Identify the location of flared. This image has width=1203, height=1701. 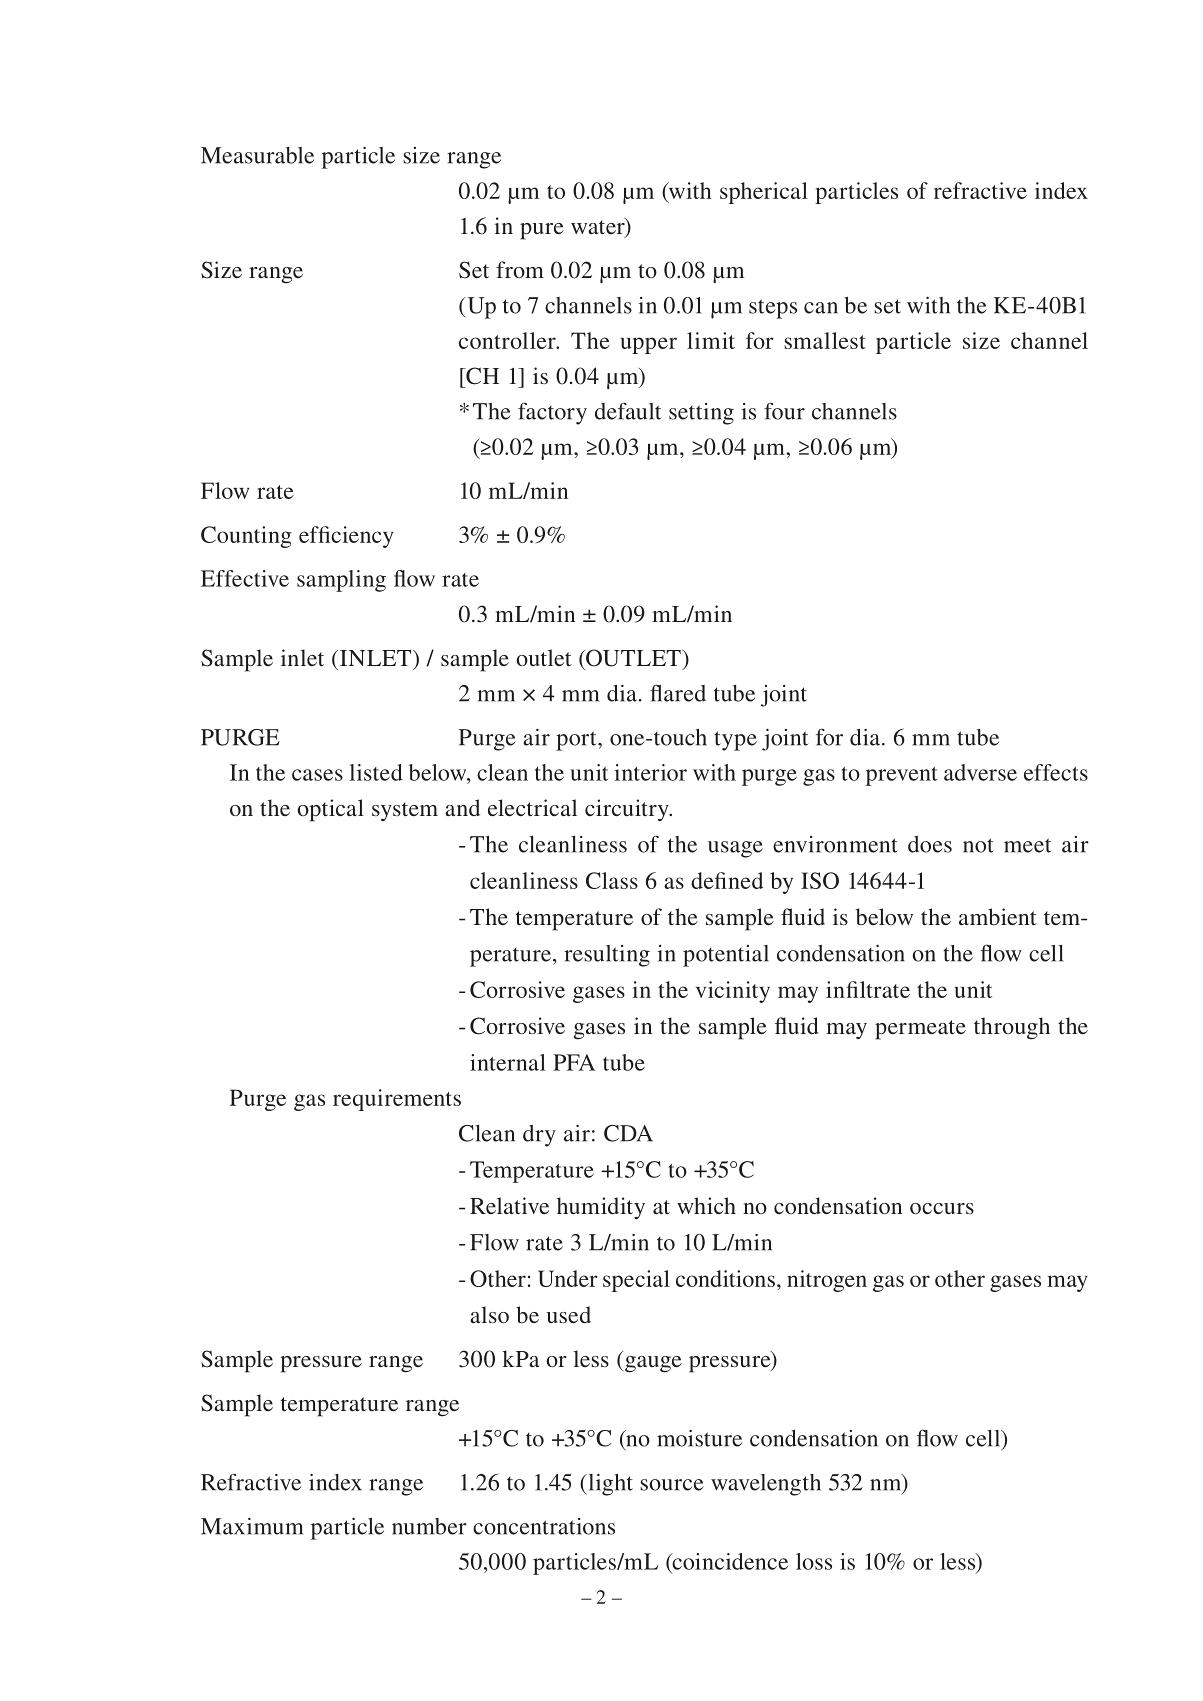
(678, 693).
